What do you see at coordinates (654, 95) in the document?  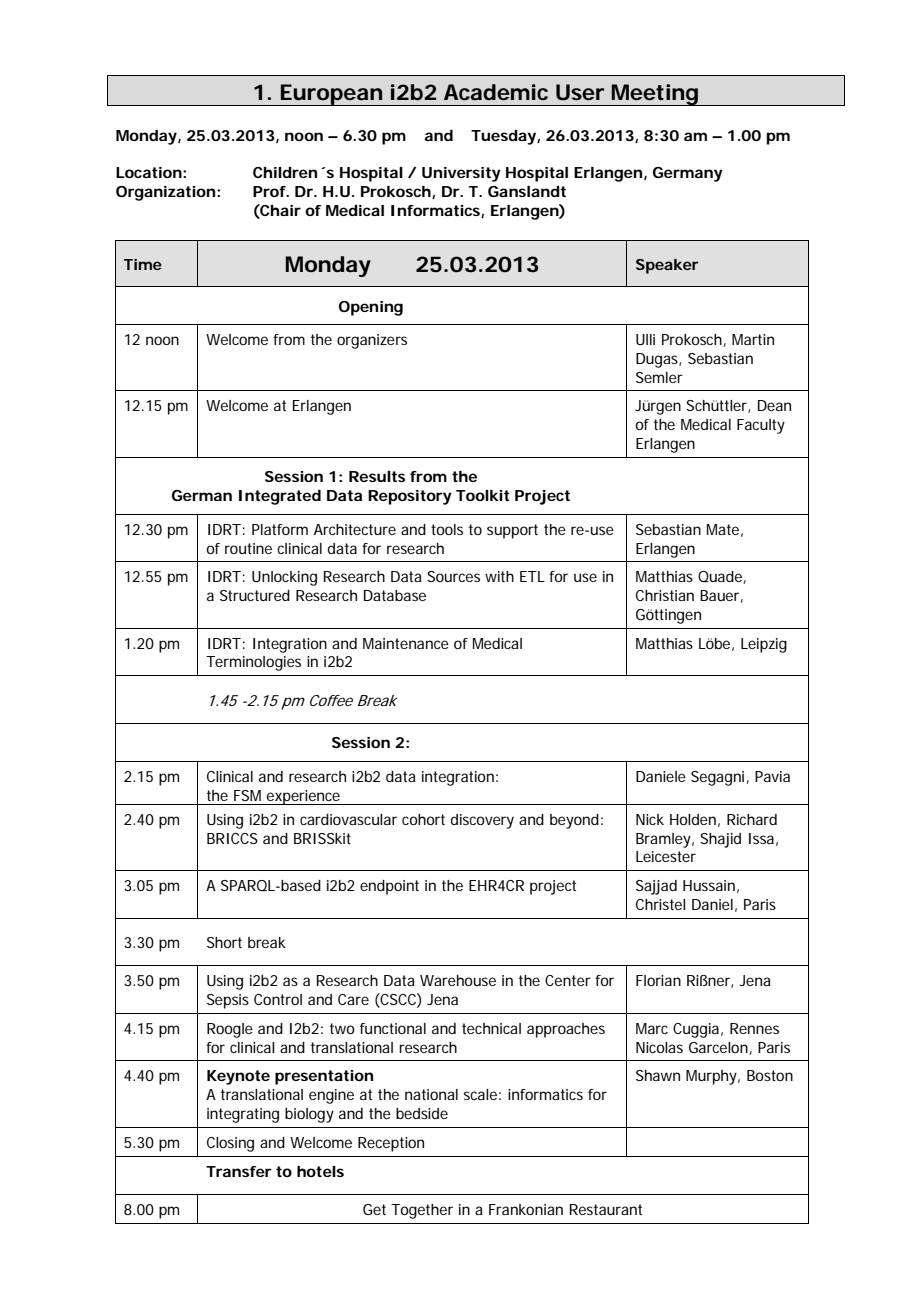 I see `Meeting` at bounding box center [654, 95].
